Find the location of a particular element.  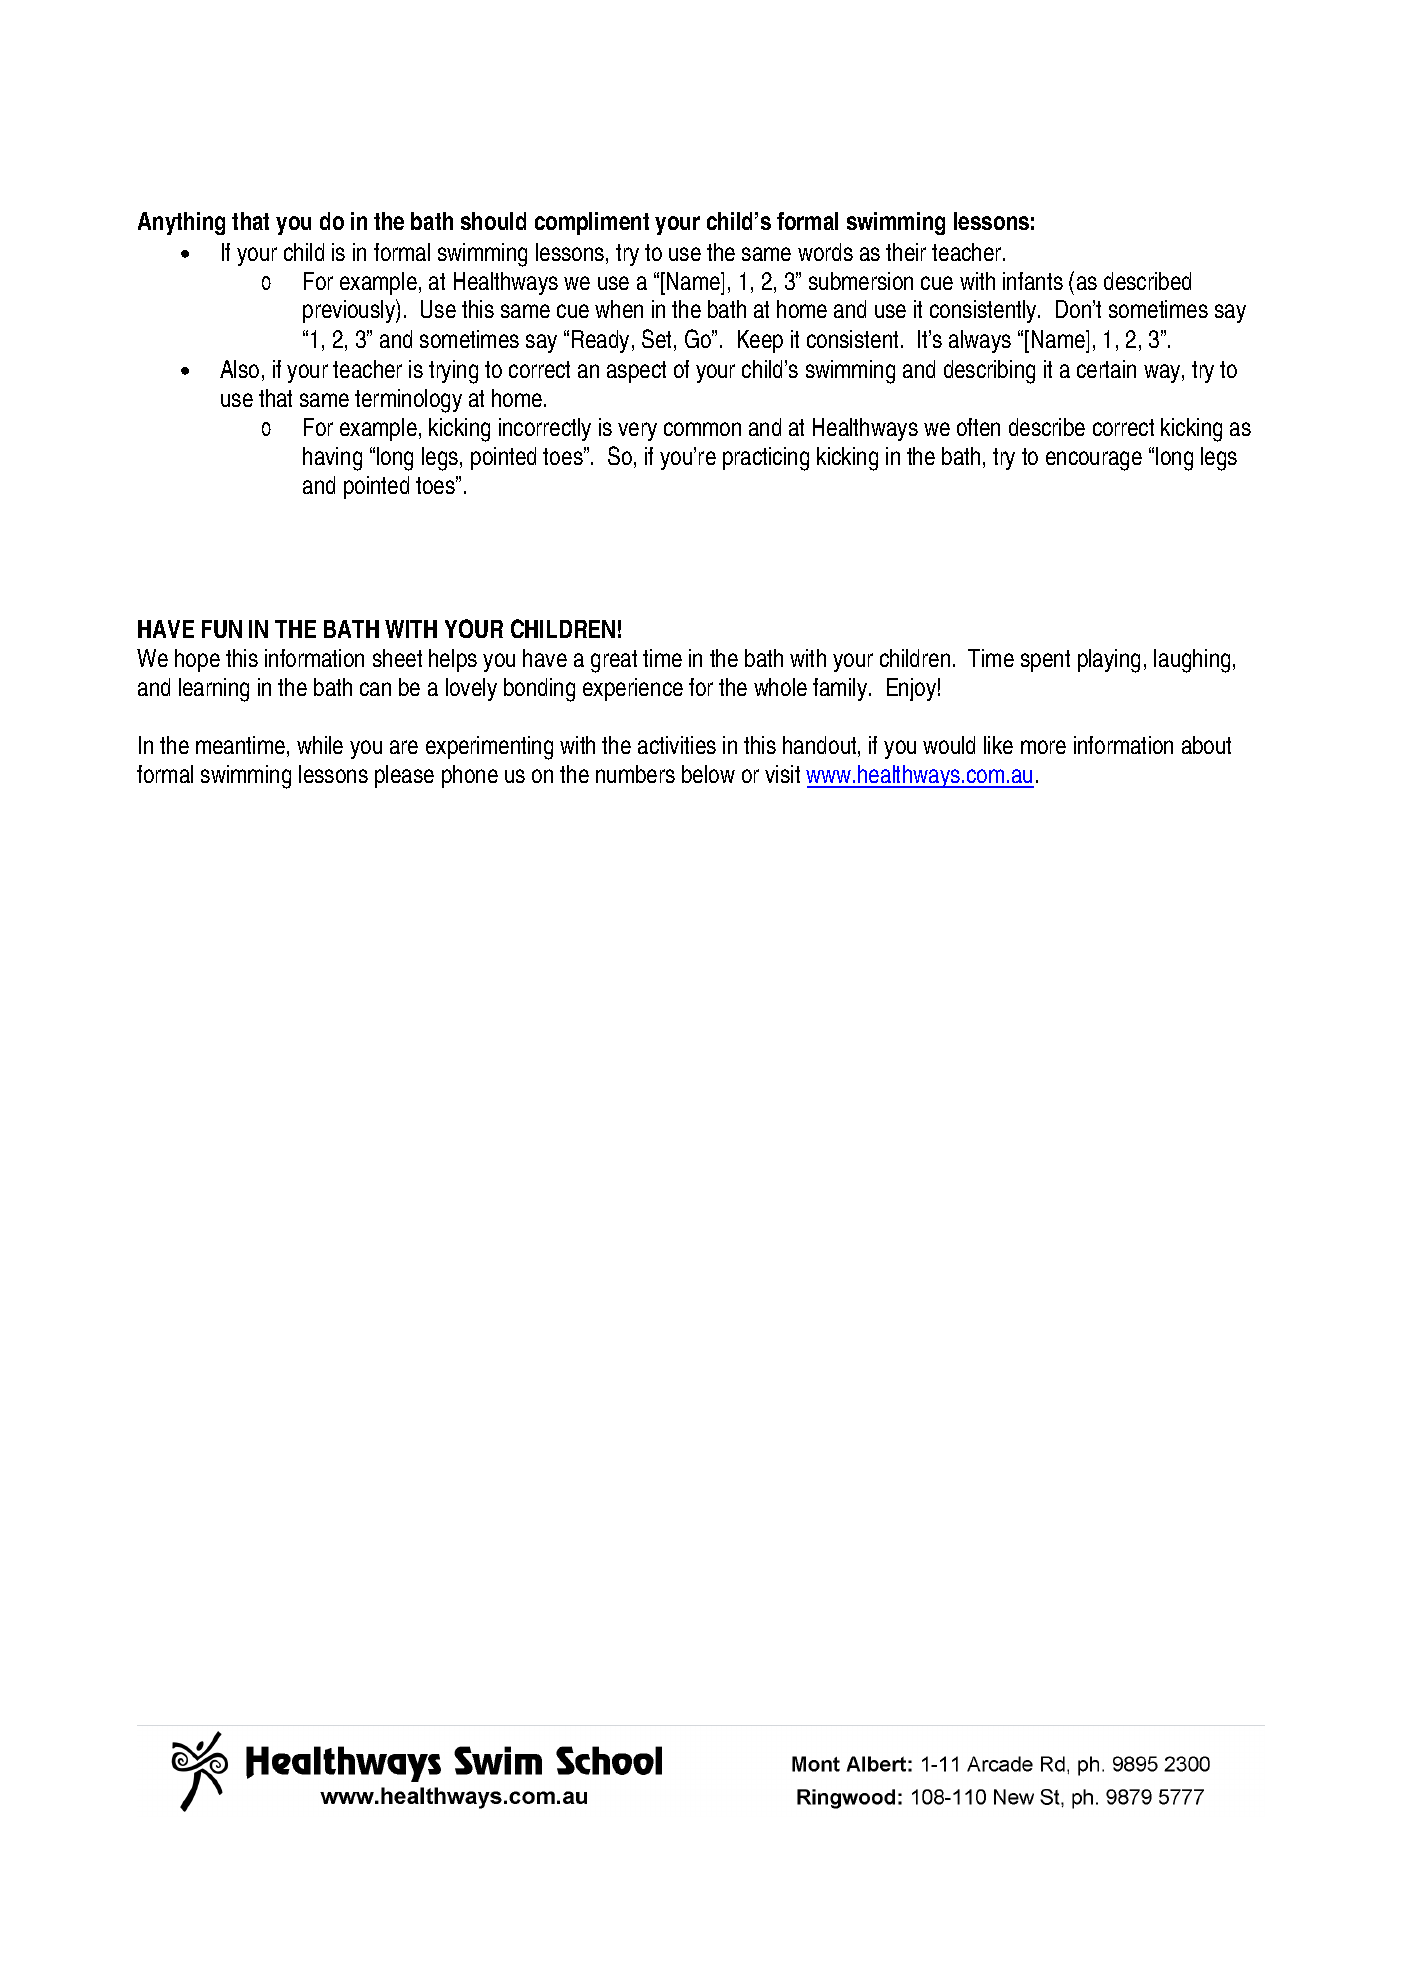

more is located at coordinates (1043, 747).
